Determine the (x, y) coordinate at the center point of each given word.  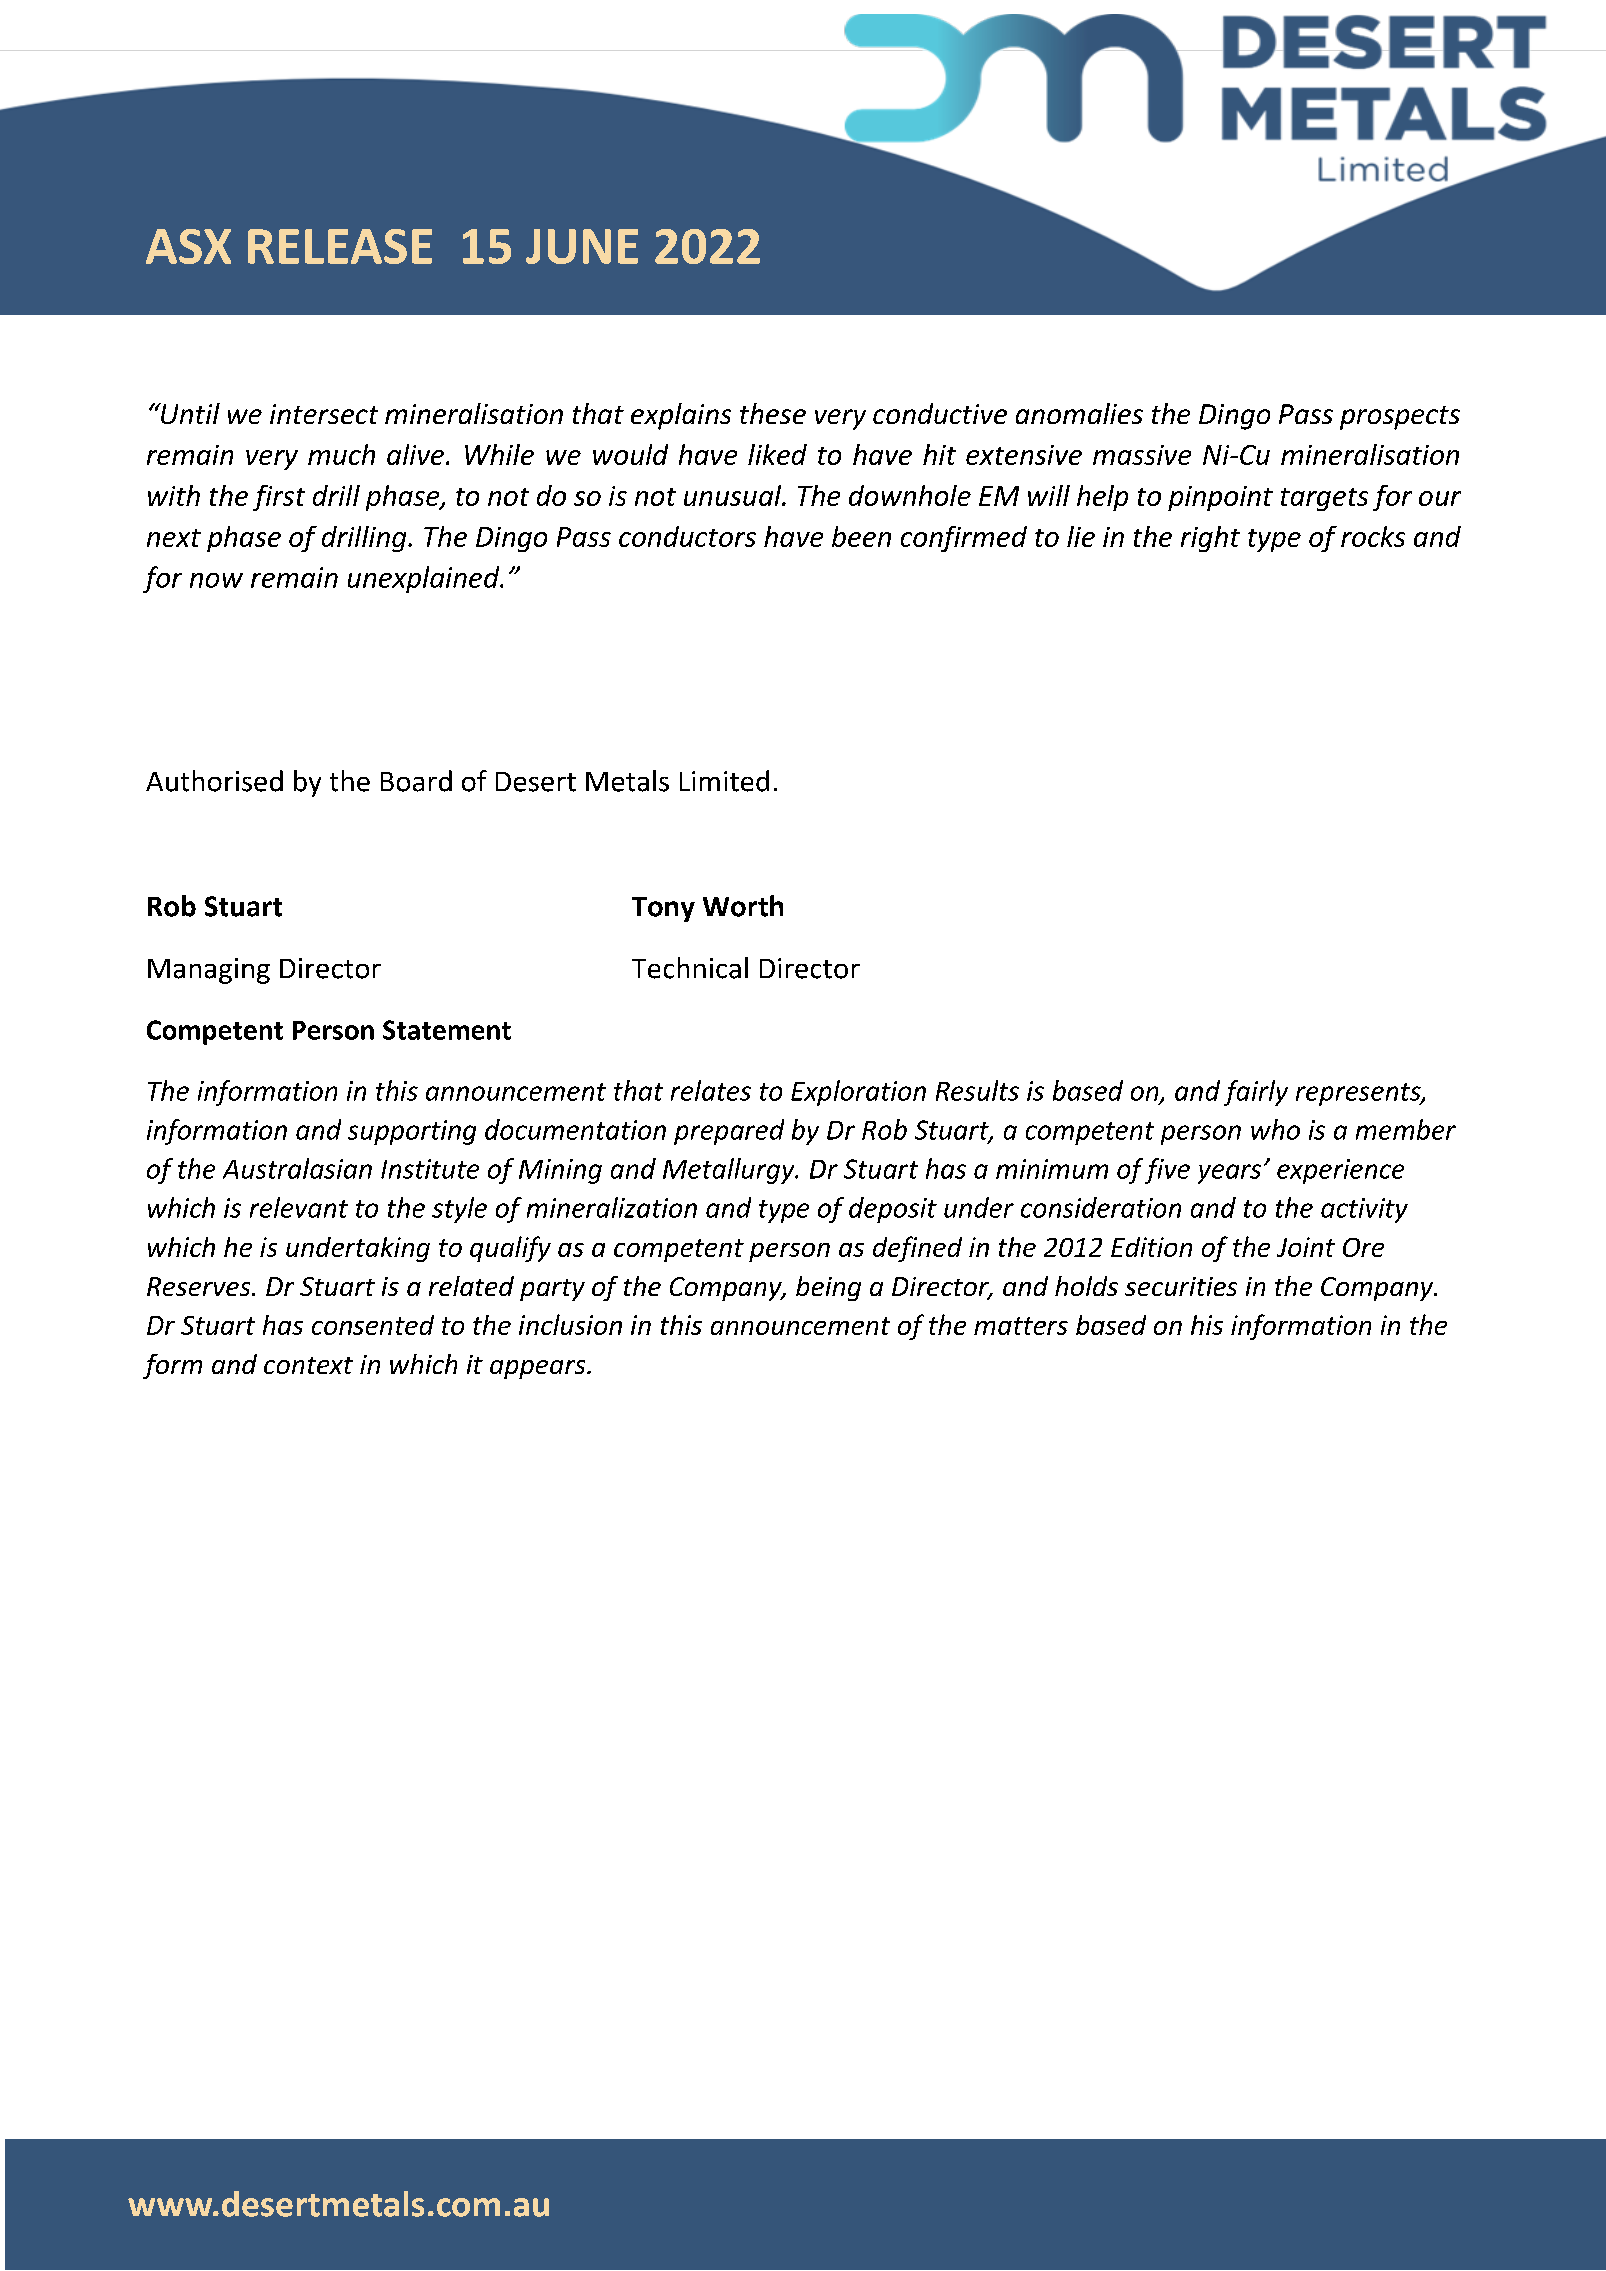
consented (373, 1325)
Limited (724, 781)
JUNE (582, 246)
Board (416, 781)
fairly (1256, 1093)
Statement (447, 1030)
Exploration (858, 1093)
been (861, 536)
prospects (1400, 418)
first (279, 498)
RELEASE (340, 246)
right (1210, 539)
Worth (743, 906)
